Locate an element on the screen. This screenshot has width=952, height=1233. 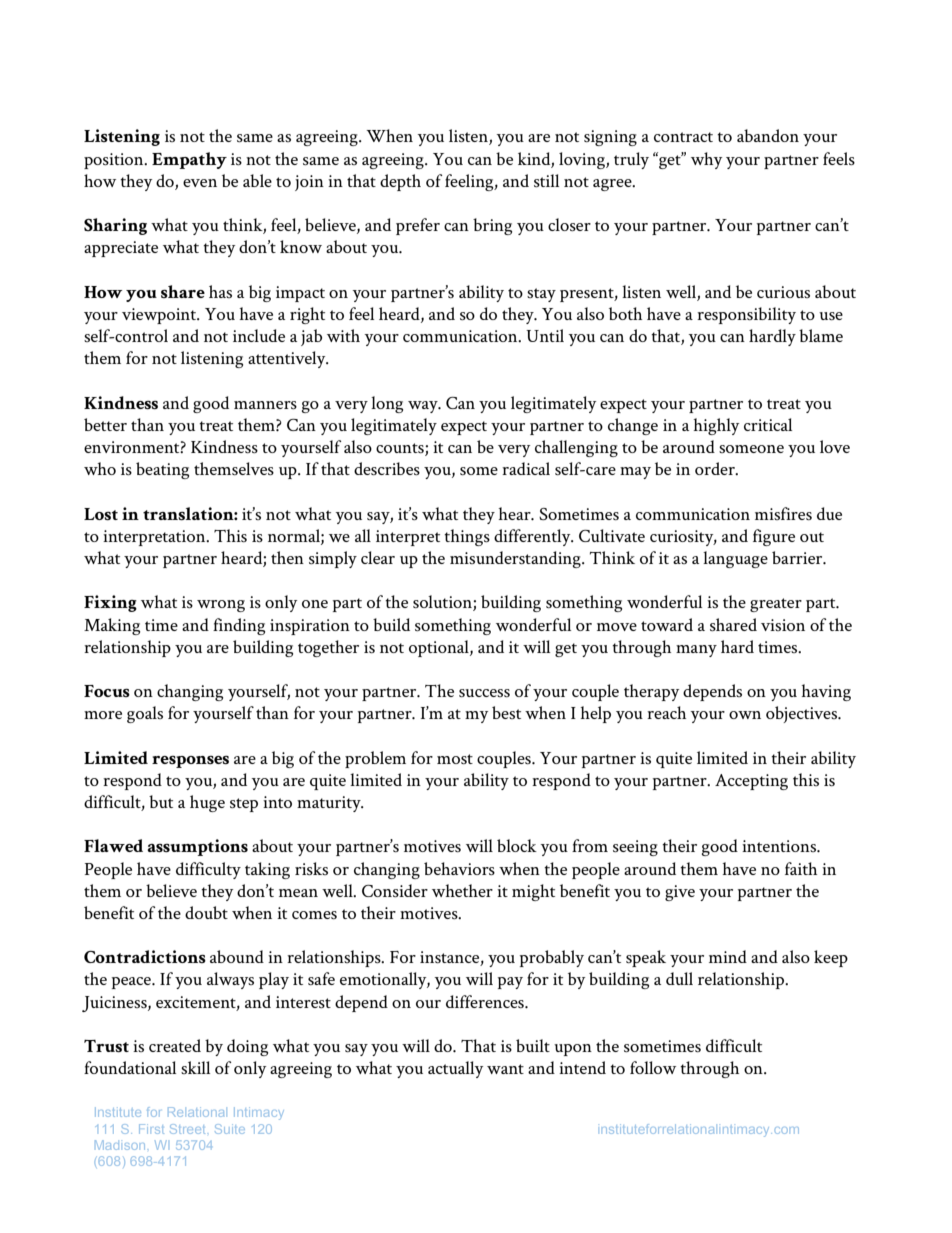
own is located at coordinates (745, 715).
